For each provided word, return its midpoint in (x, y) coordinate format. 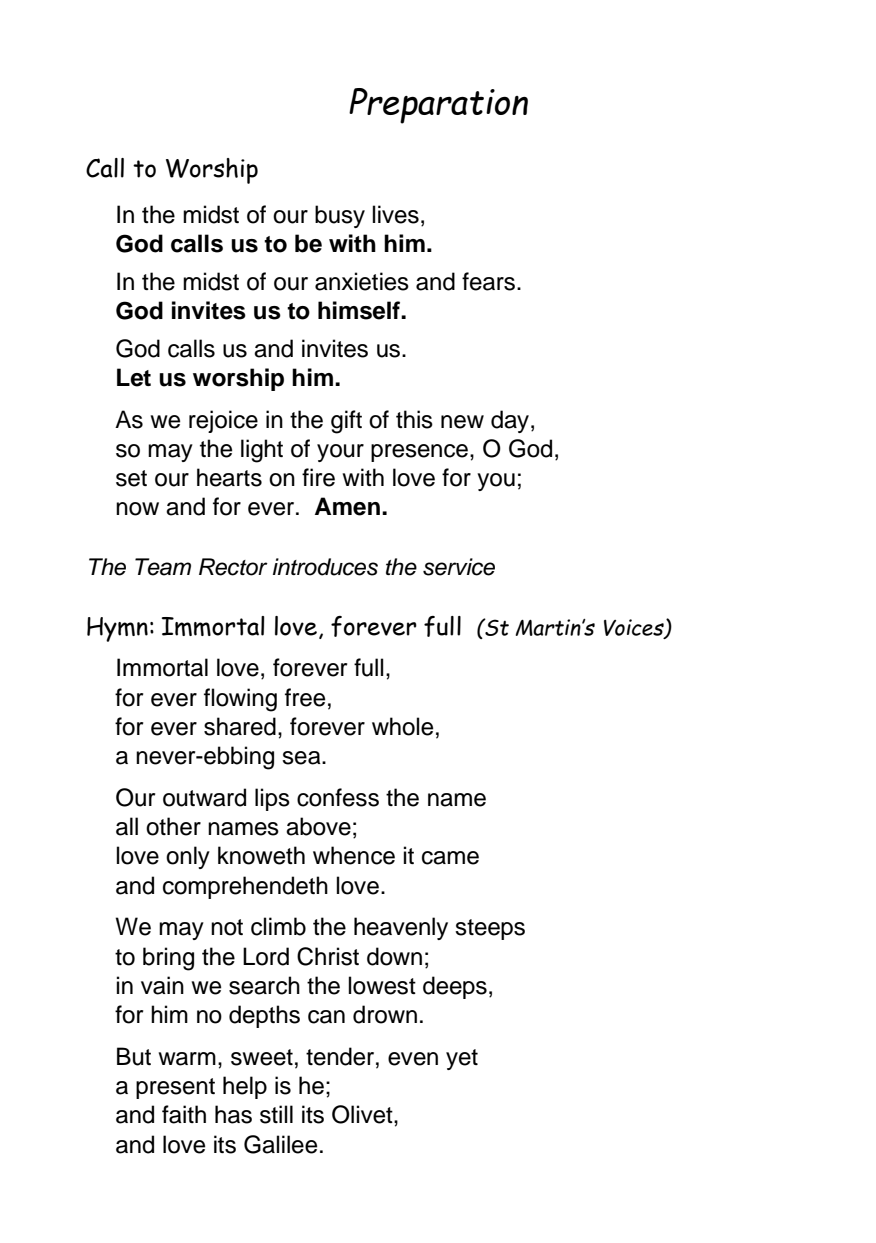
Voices (635, 628)
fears (488, 281)
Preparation (438, 106)
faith (184, 1114)
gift (346, 422)
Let (134, 377)
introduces (325, 567)
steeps (490, 929)
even (413, 1059)
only (188, 857)
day (511, 421)
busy (340, 216)
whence (354, 855)
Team (163, 567)
